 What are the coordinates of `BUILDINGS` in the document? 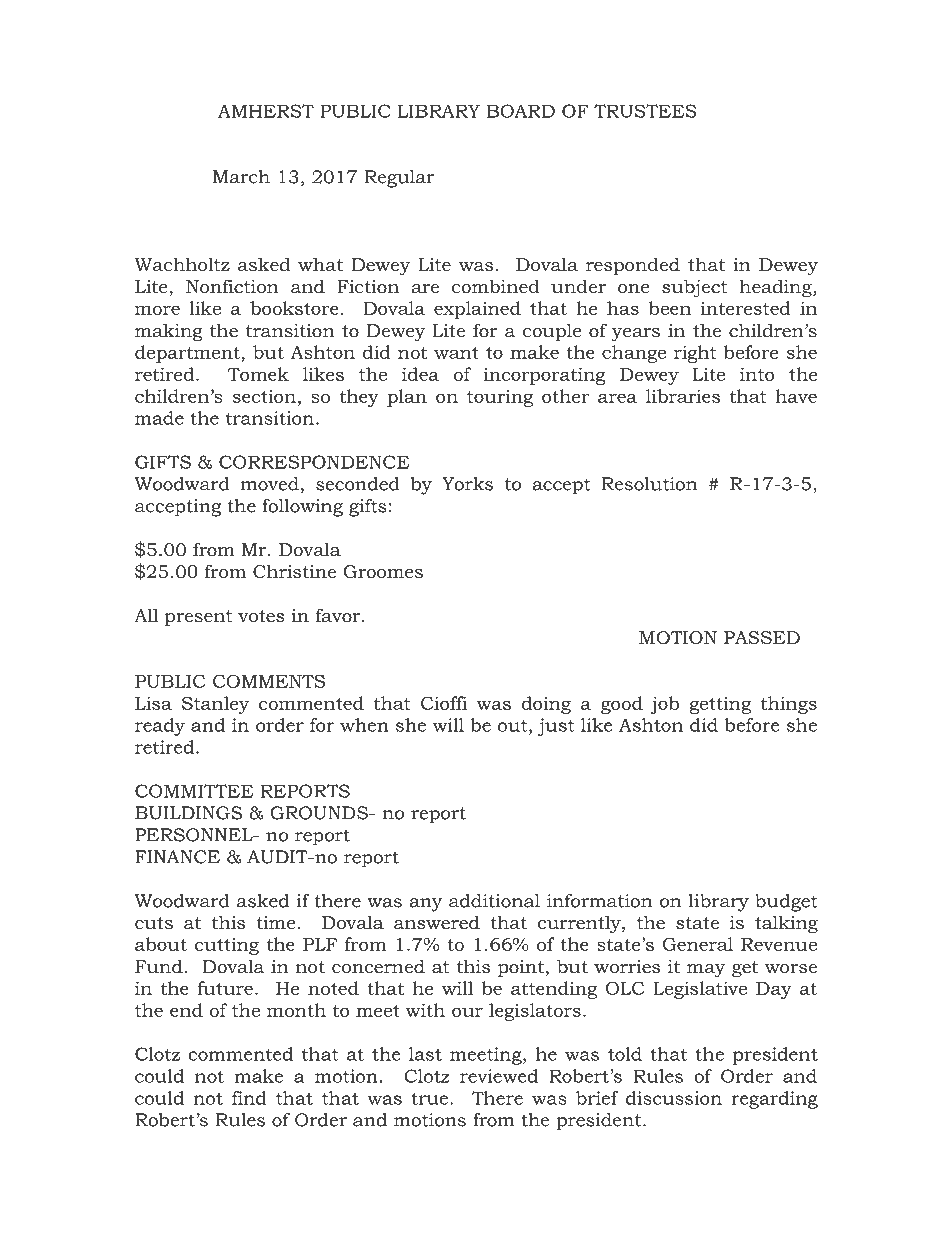 It's located at (188, 813).
